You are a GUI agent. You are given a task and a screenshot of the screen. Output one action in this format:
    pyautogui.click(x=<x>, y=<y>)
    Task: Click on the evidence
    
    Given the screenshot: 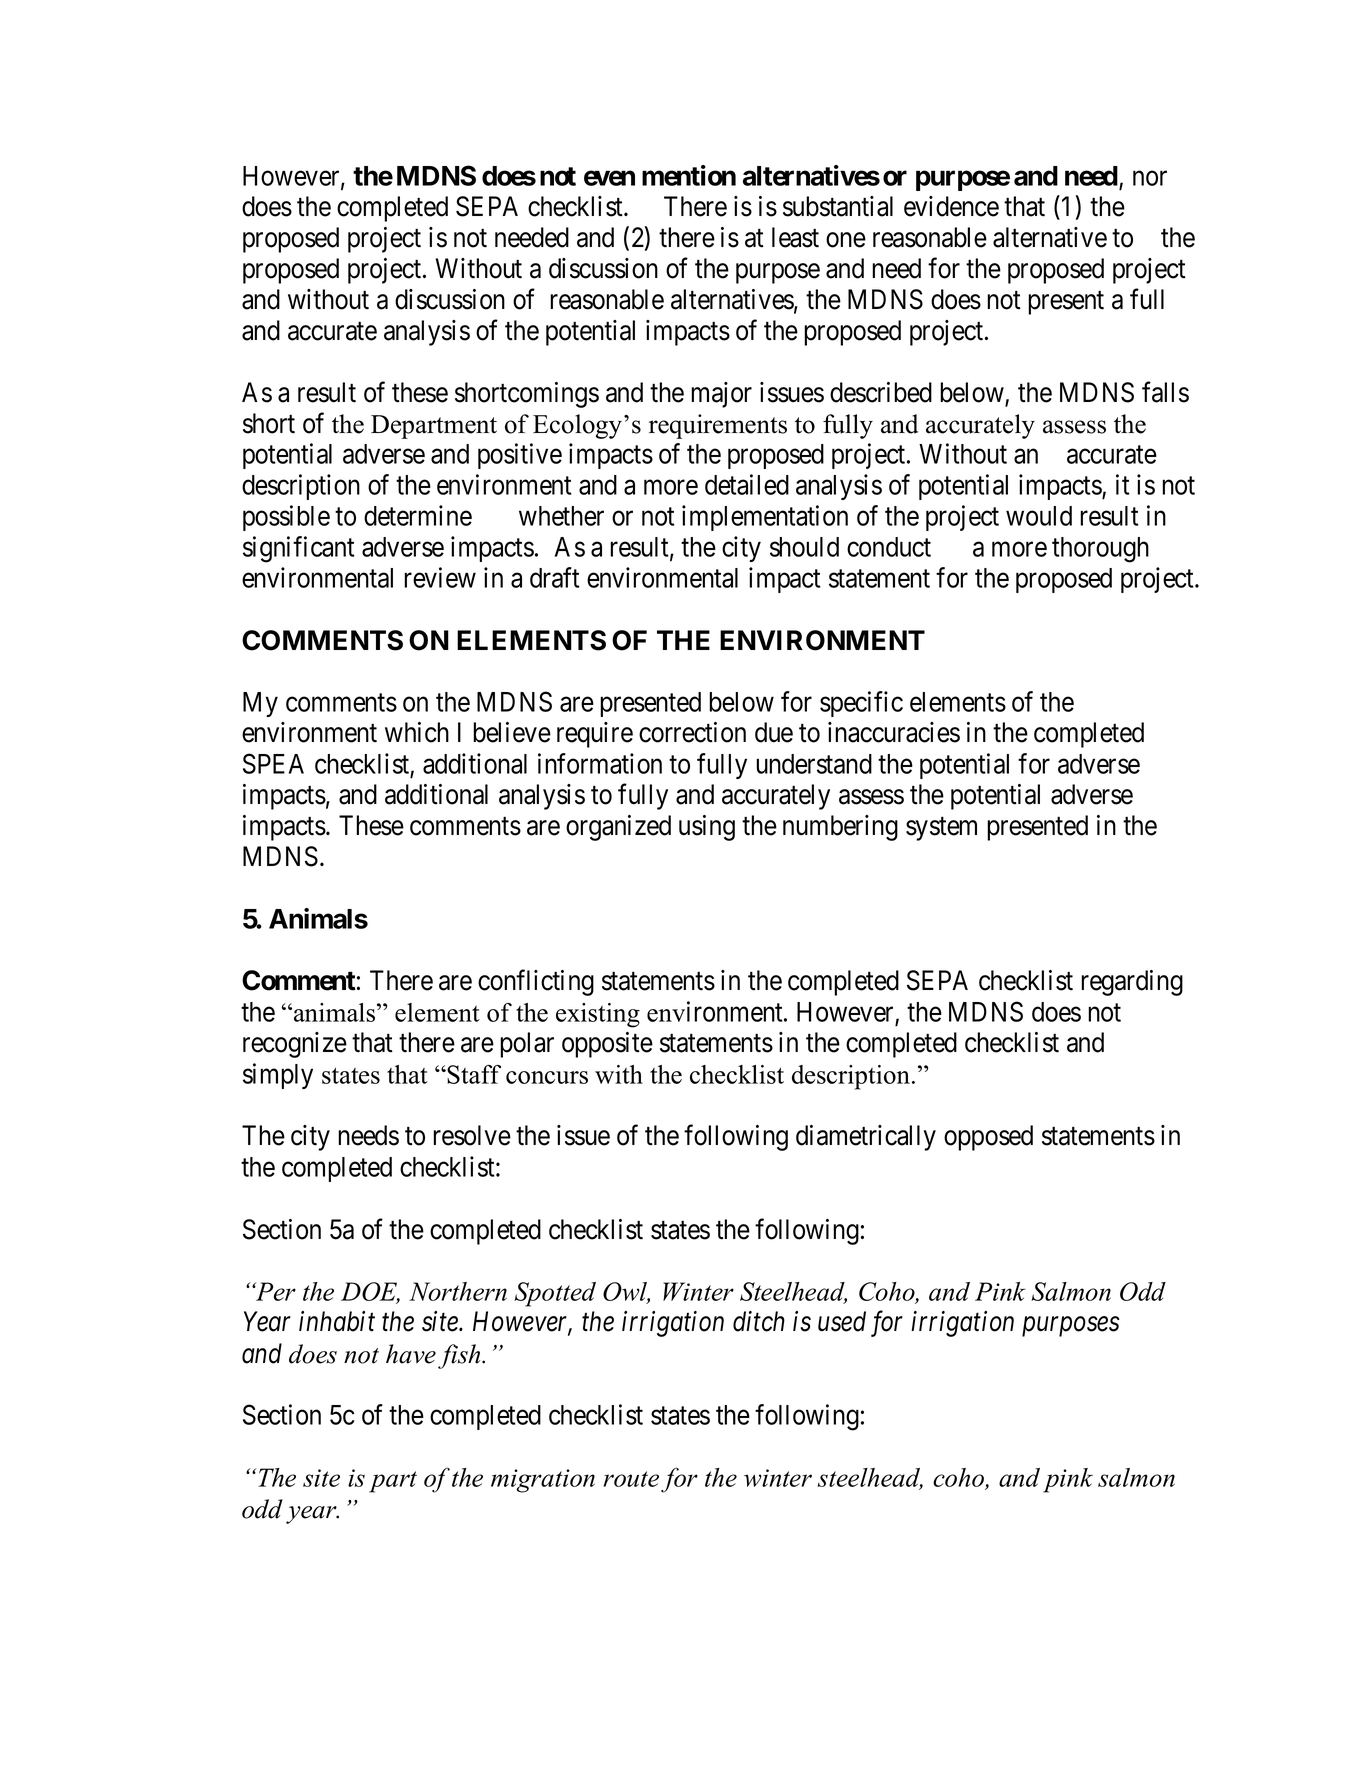 What is the action you would take?
    pyautogui.click(x=951, y=206)
